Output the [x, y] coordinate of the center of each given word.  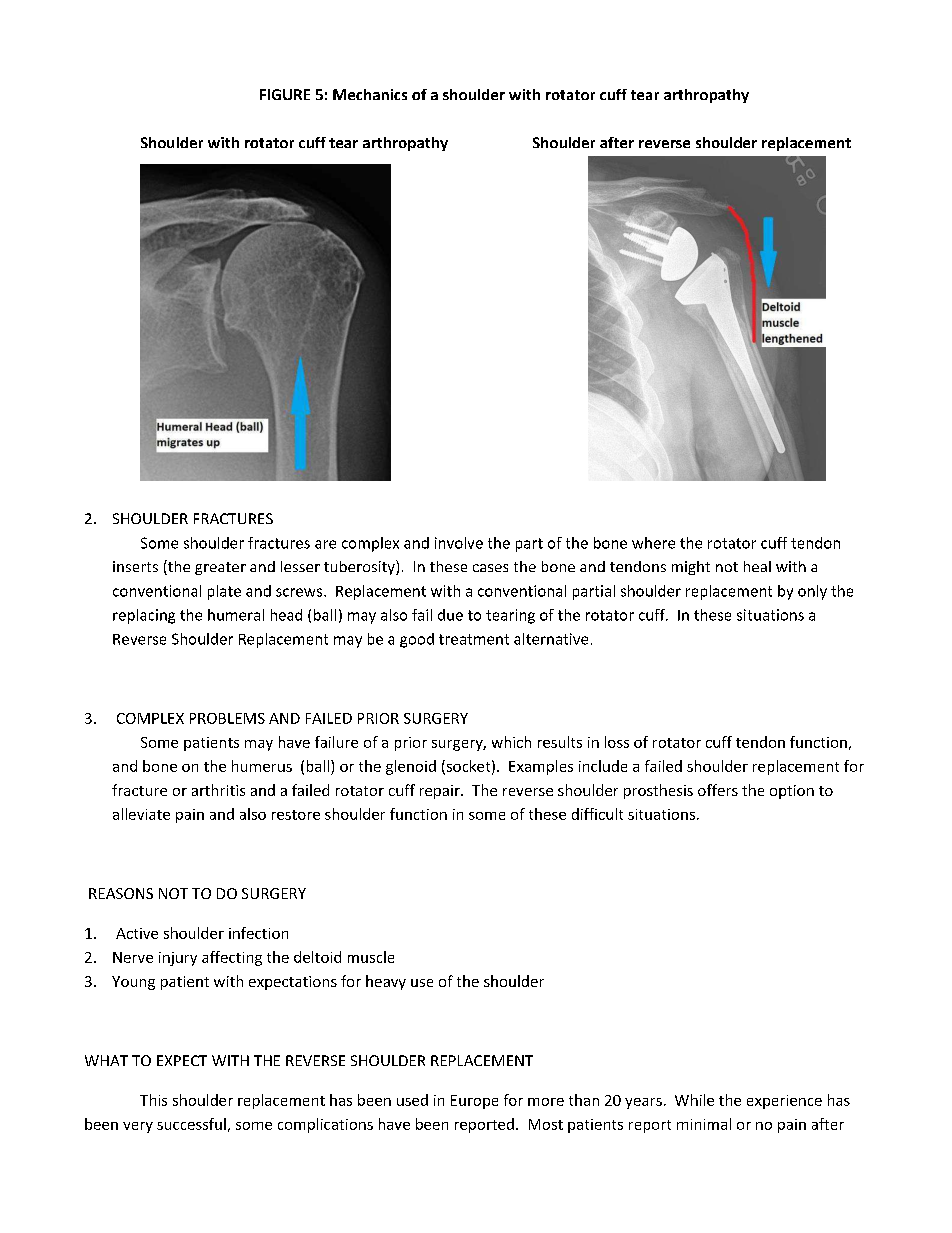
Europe [474, 1102]
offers [718, 790]
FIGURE [285, 94]
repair [441, 792]
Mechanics [370, 94]
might [691, 568]
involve [459, 543]
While [694, 1100]
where [653, 543]
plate [224, 592]
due [450, 615]
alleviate [141, 814]
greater [220, 568]
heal [757, 566]
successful [191, 1124]
